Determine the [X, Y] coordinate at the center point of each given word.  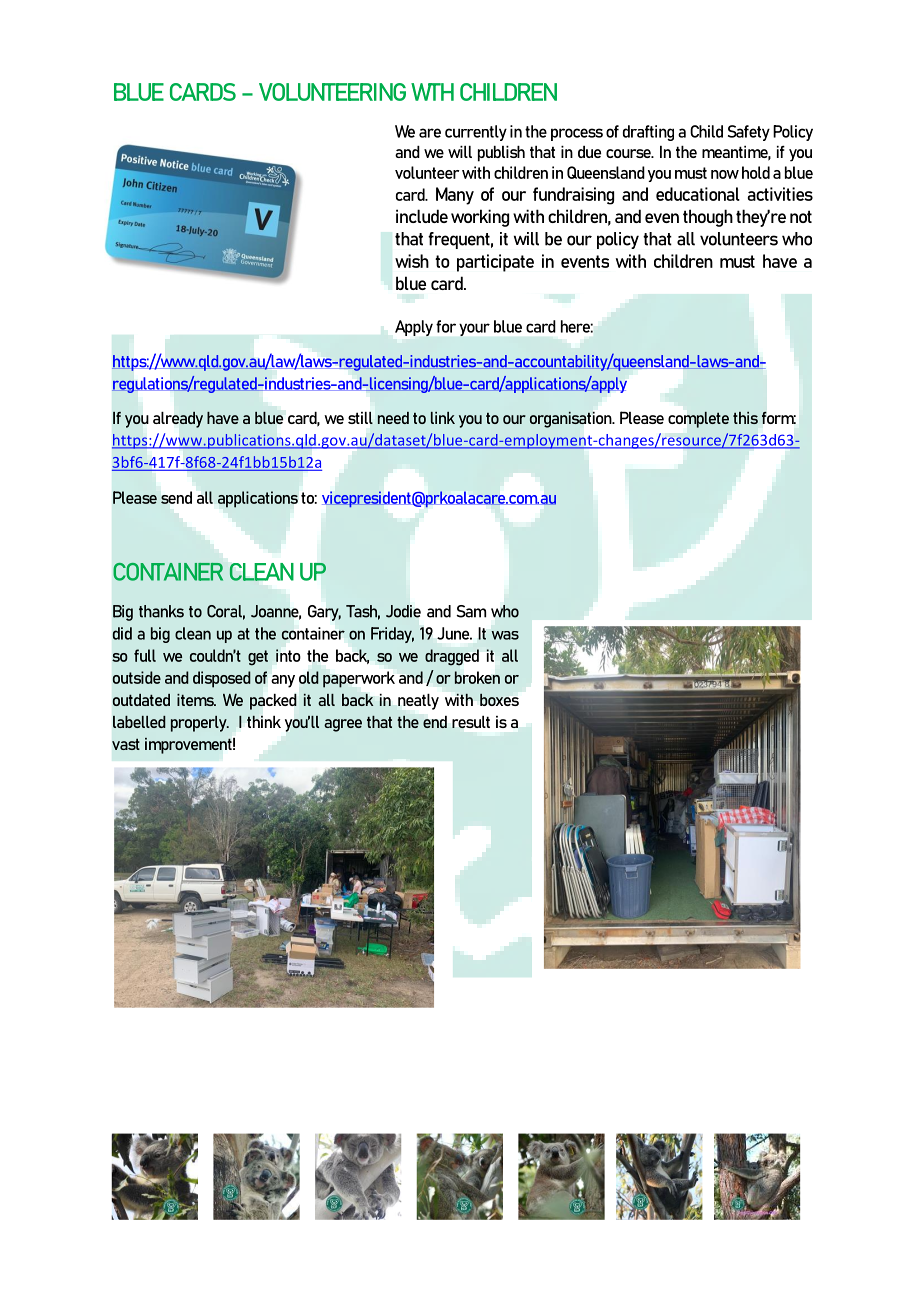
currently [476, 133]
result [471, 722]
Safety [749, 133]
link [443, 418]
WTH [432, 92]
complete [698, 420]
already [178, 420]
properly [200, 724]
